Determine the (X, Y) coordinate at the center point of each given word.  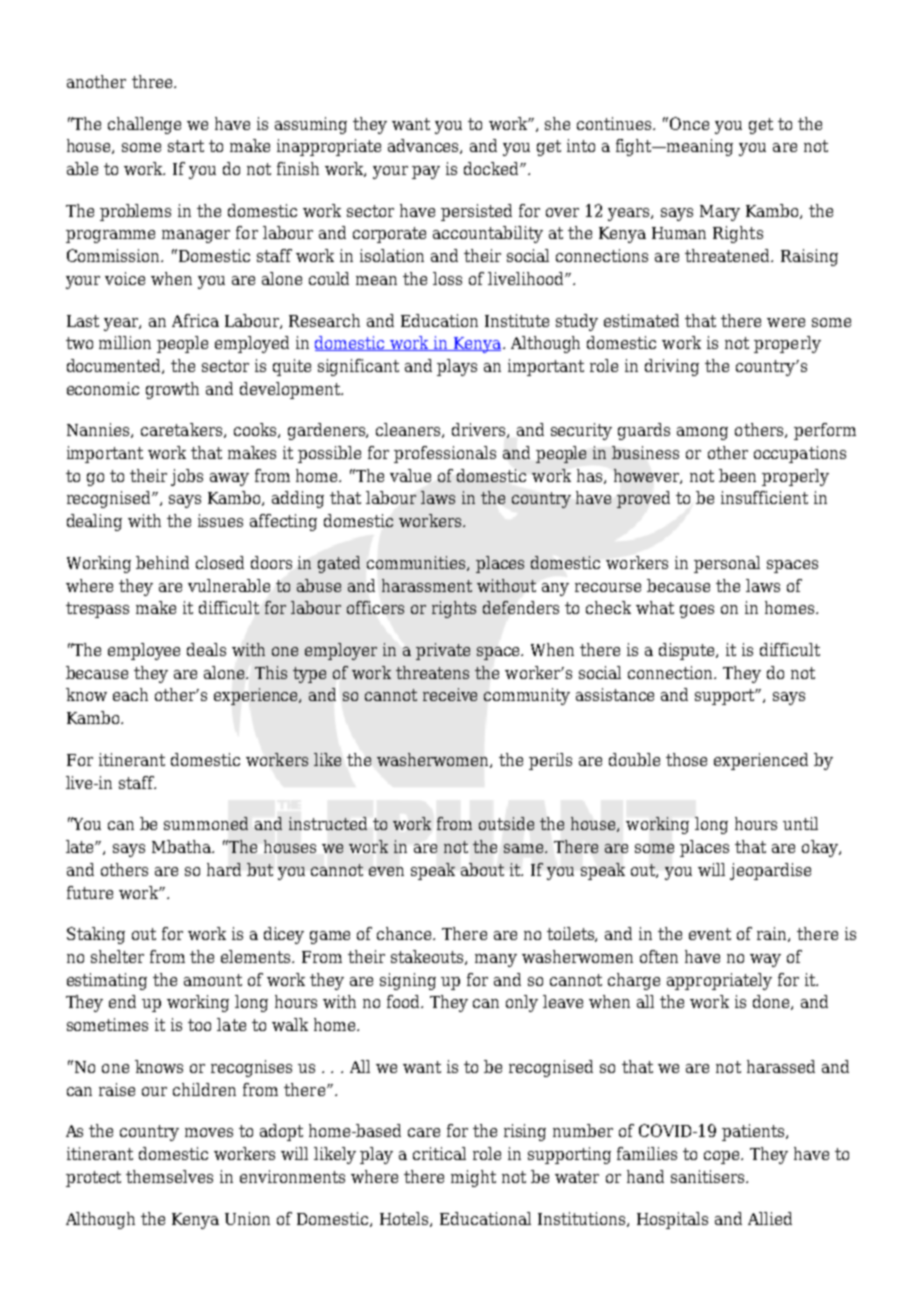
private (443, 651)
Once (689, 123)
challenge (144, 125)
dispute (688, 651)
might (473, 1178)
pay (426, 172)
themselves (169, 1176)
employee (144, 651)
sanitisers (709, 1176)
